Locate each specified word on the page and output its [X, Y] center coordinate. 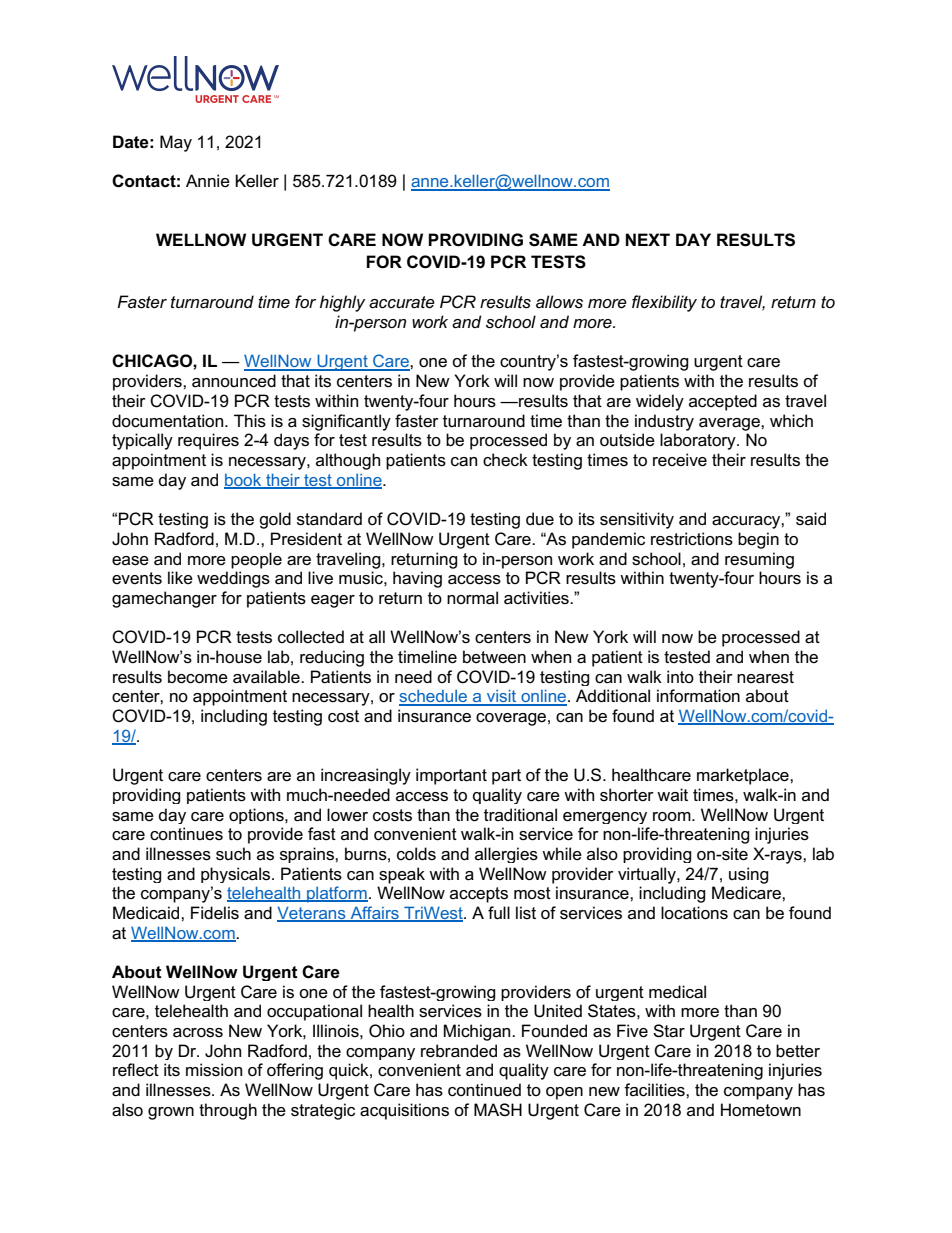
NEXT [648, 239]
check [505, 460]
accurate [402, 302]
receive [680, 460]
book [244, 481]
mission [214, 1070]
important [451, 776]
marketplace [744, 776]
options [257, 816]
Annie [208, 181]
